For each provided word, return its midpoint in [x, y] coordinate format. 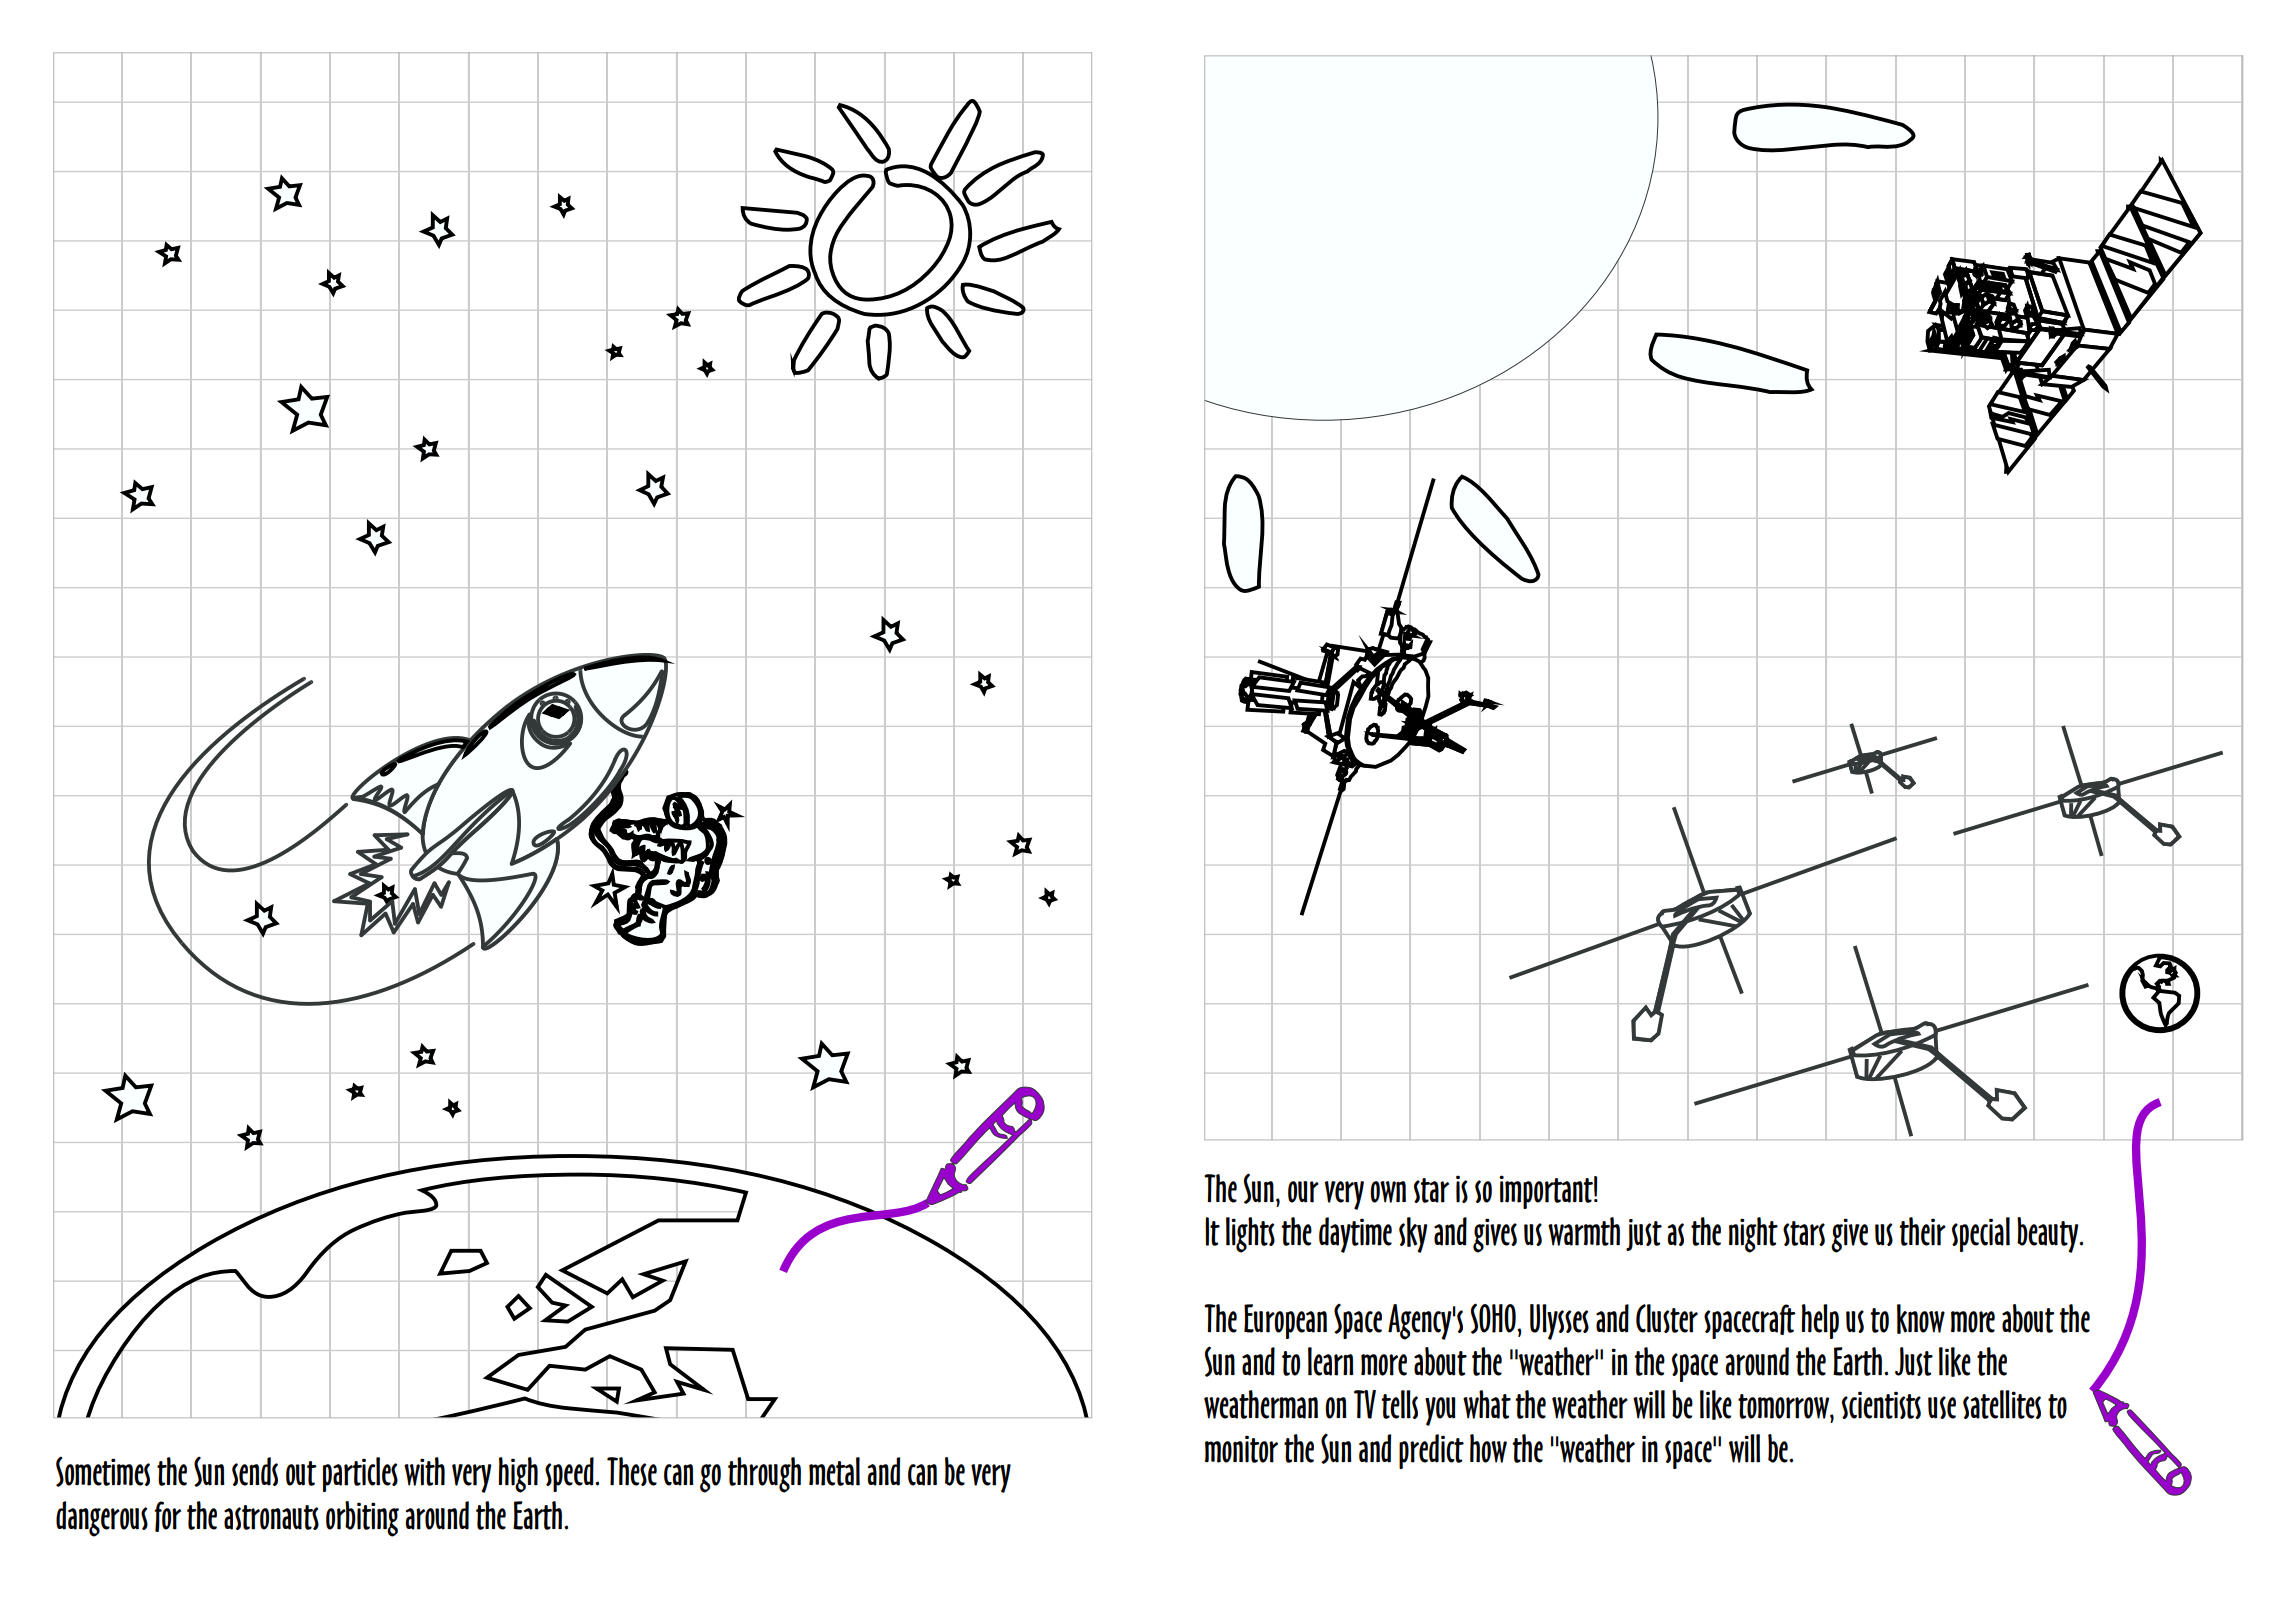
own [1388, 1192]
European [1285, 1321]
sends [255, 1471]
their [1922, 1231]
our [1303, 1192]
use [1942, 1407]
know [1921, 1319]
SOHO [1494, 1318]
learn [1331, 1361]
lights [1250, 1235]
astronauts [271, 1517]
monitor [1241, 1449]
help [1820, 1321]
